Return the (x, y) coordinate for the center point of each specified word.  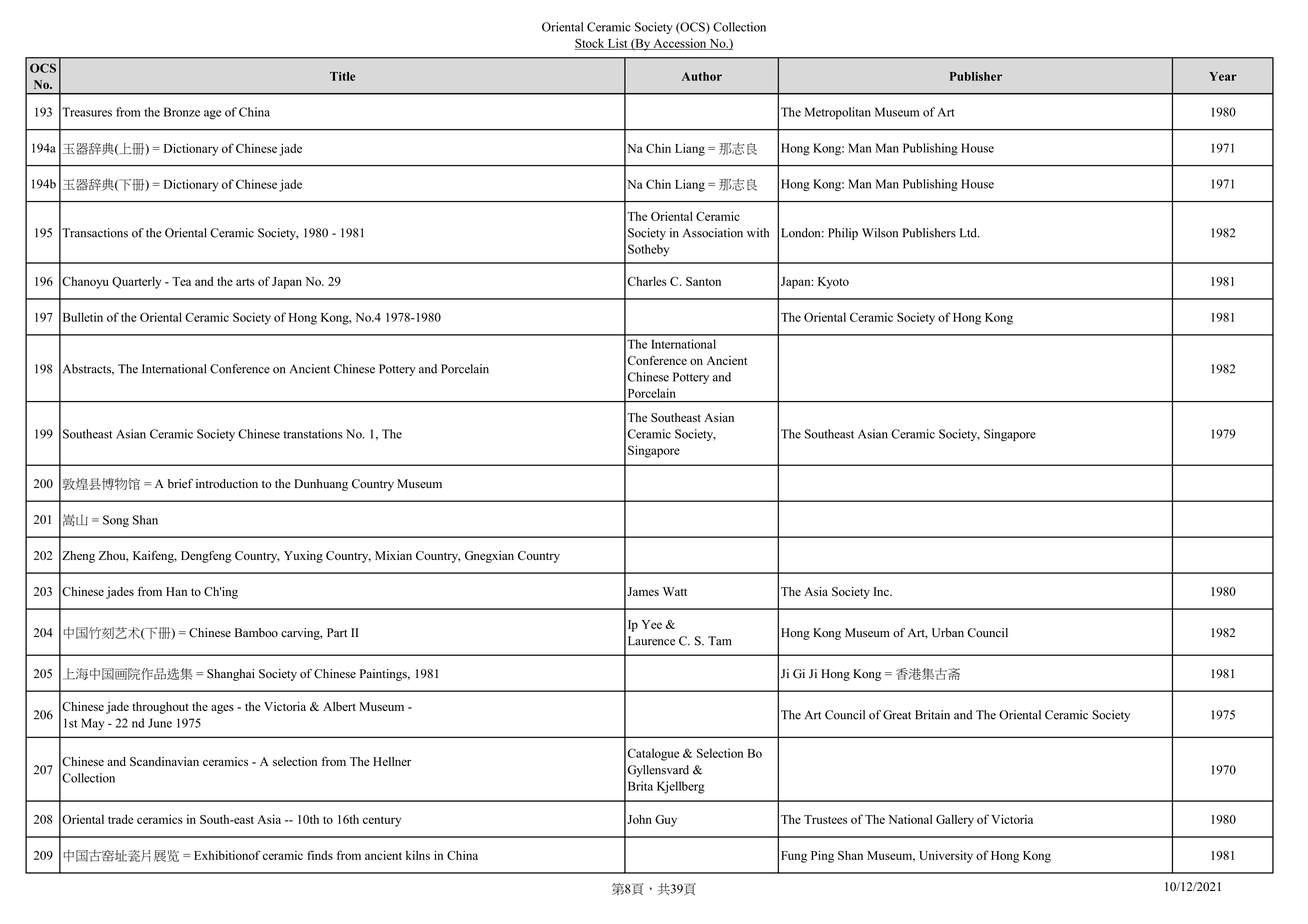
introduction (227, 484)
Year (1223, 76)
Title (342, 76)
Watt (675, 591)
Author (702, 76)
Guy (666, 821)
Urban (948, 633)
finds (320, 855)
